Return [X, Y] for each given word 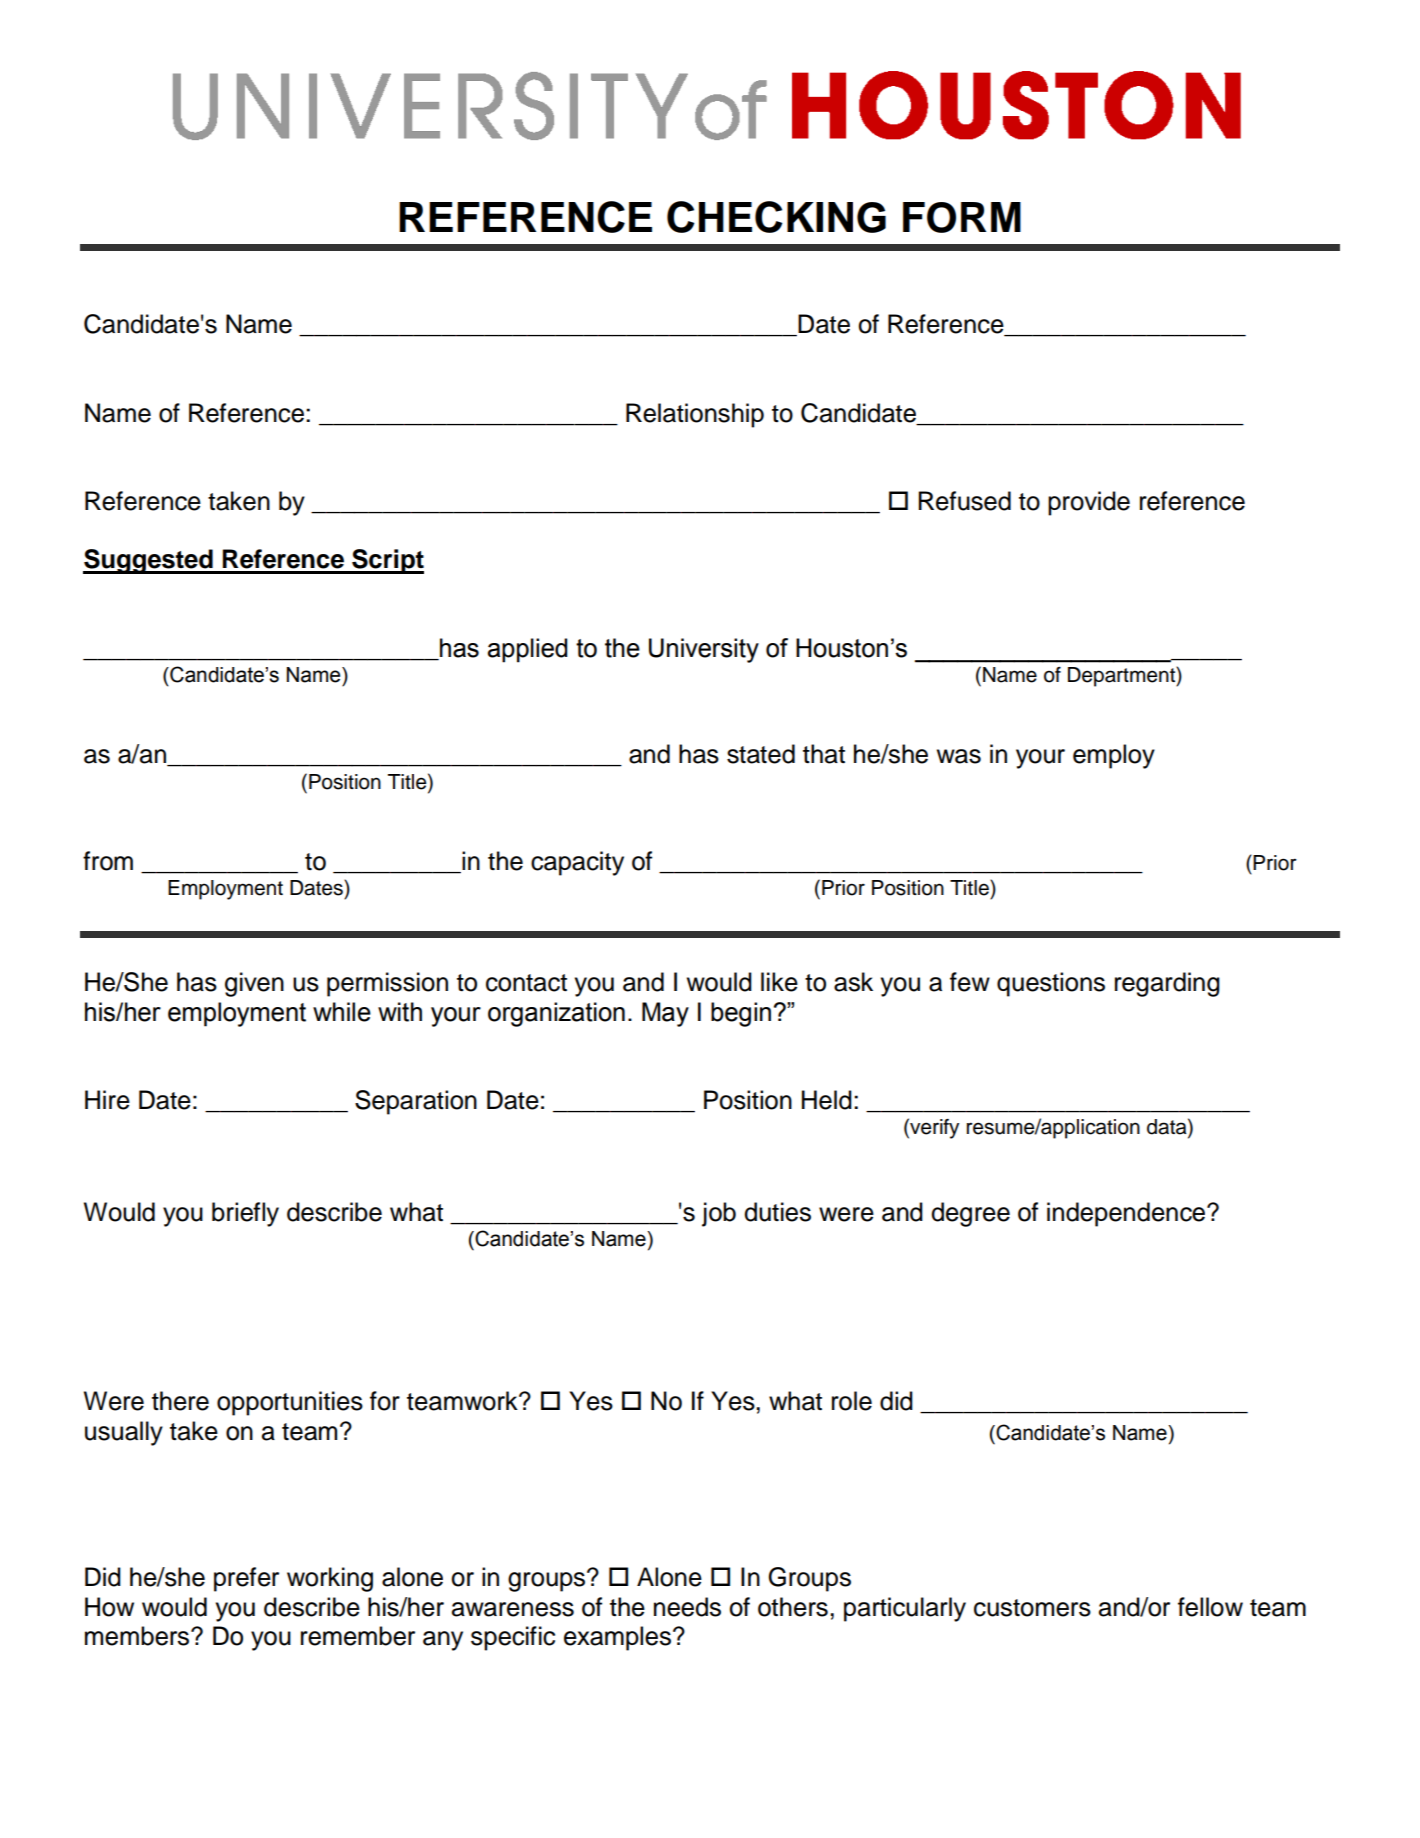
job [719, 1214]
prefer [246, 1579]
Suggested [149, 561]
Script [387, 561]
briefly [245, 1214]
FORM [962, 217]
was [959, 756]
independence [1127, 1214]
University [704, 650]
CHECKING [776, 217]
